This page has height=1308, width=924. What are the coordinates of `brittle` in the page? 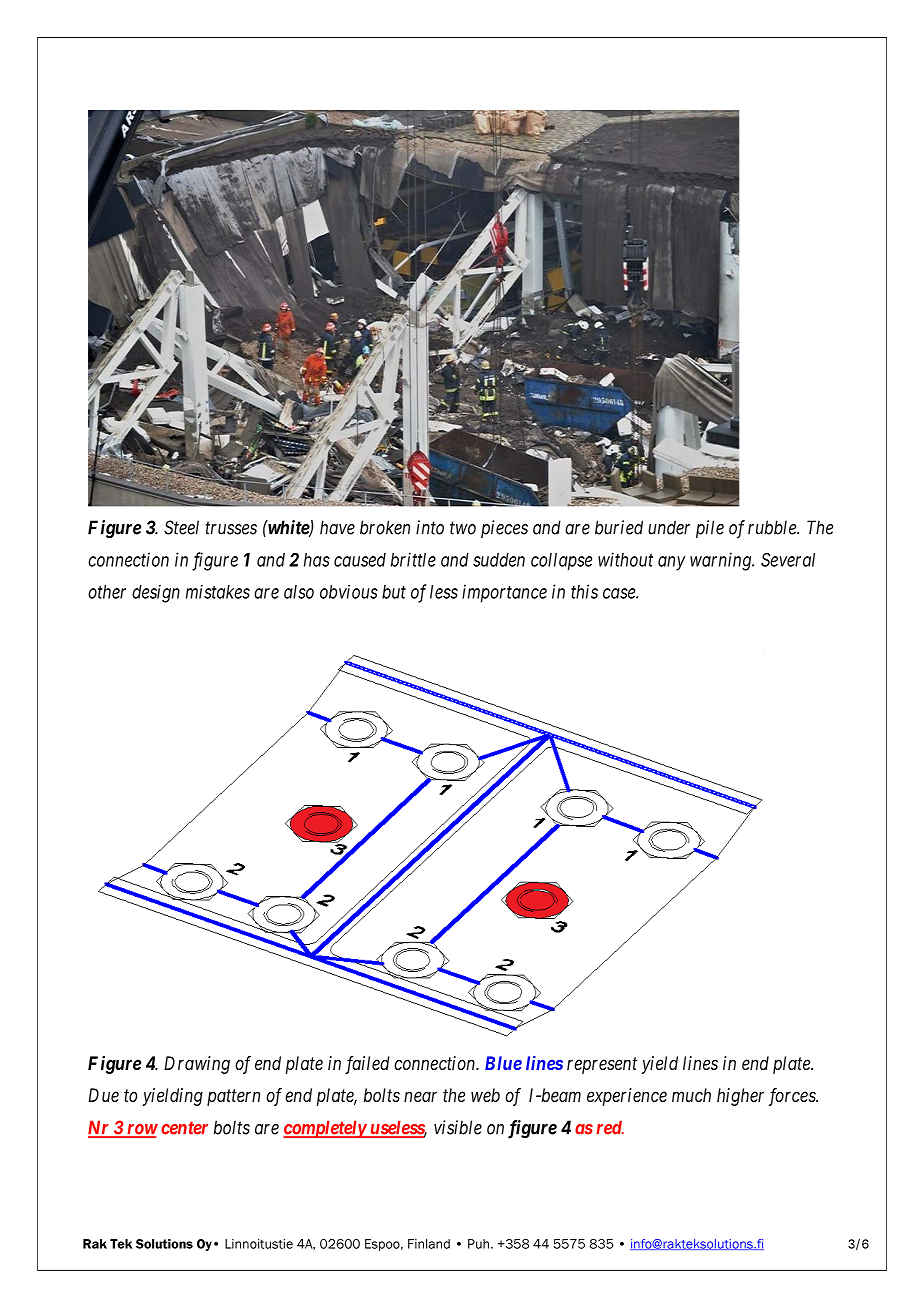 It's located at (413, 559).
